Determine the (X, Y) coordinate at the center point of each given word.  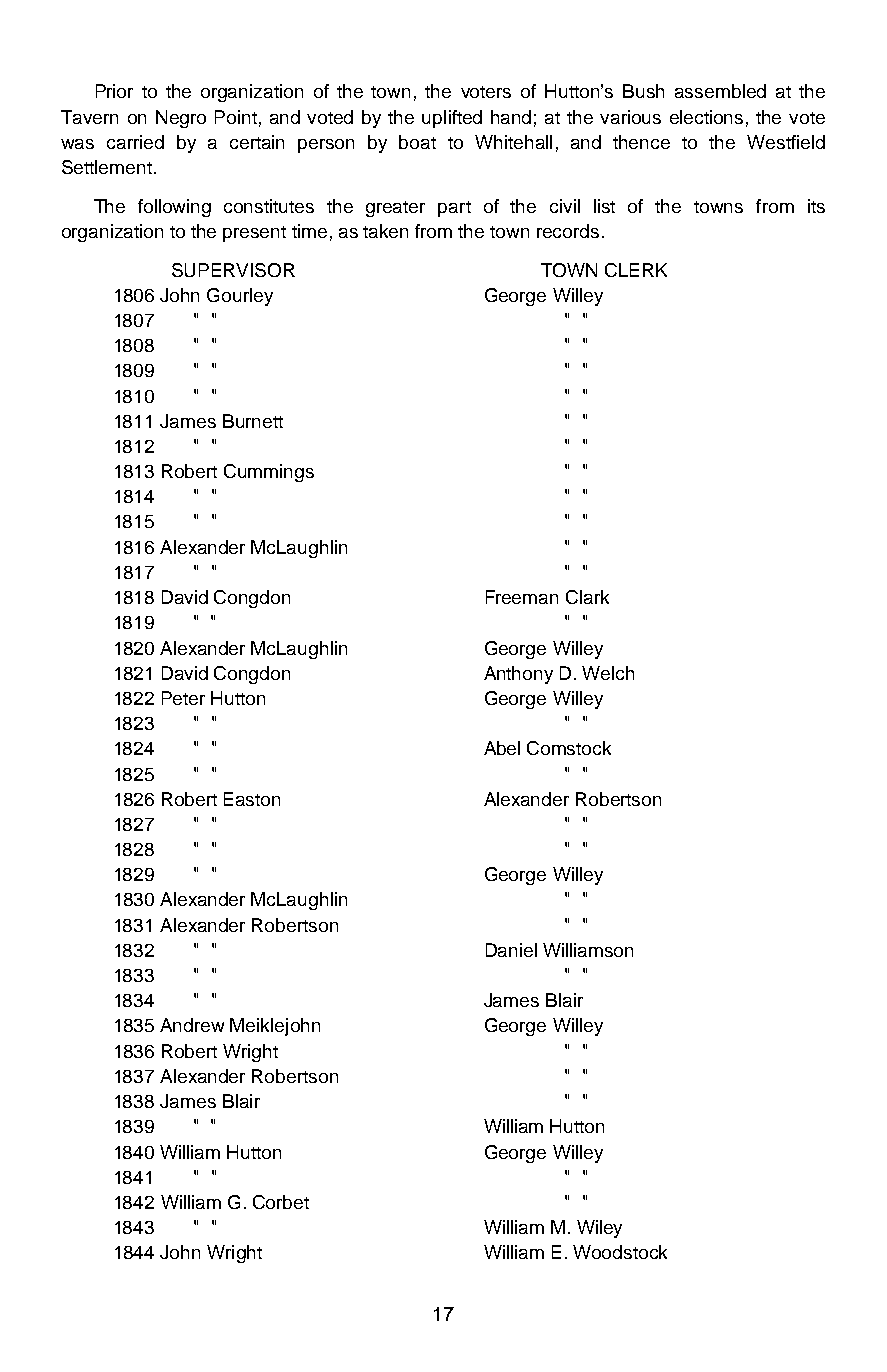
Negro (181, 119)
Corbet (281, 1202)
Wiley (599, 1229)
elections (706, 117)
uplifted (452, 119)
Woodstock (620, 1252)
